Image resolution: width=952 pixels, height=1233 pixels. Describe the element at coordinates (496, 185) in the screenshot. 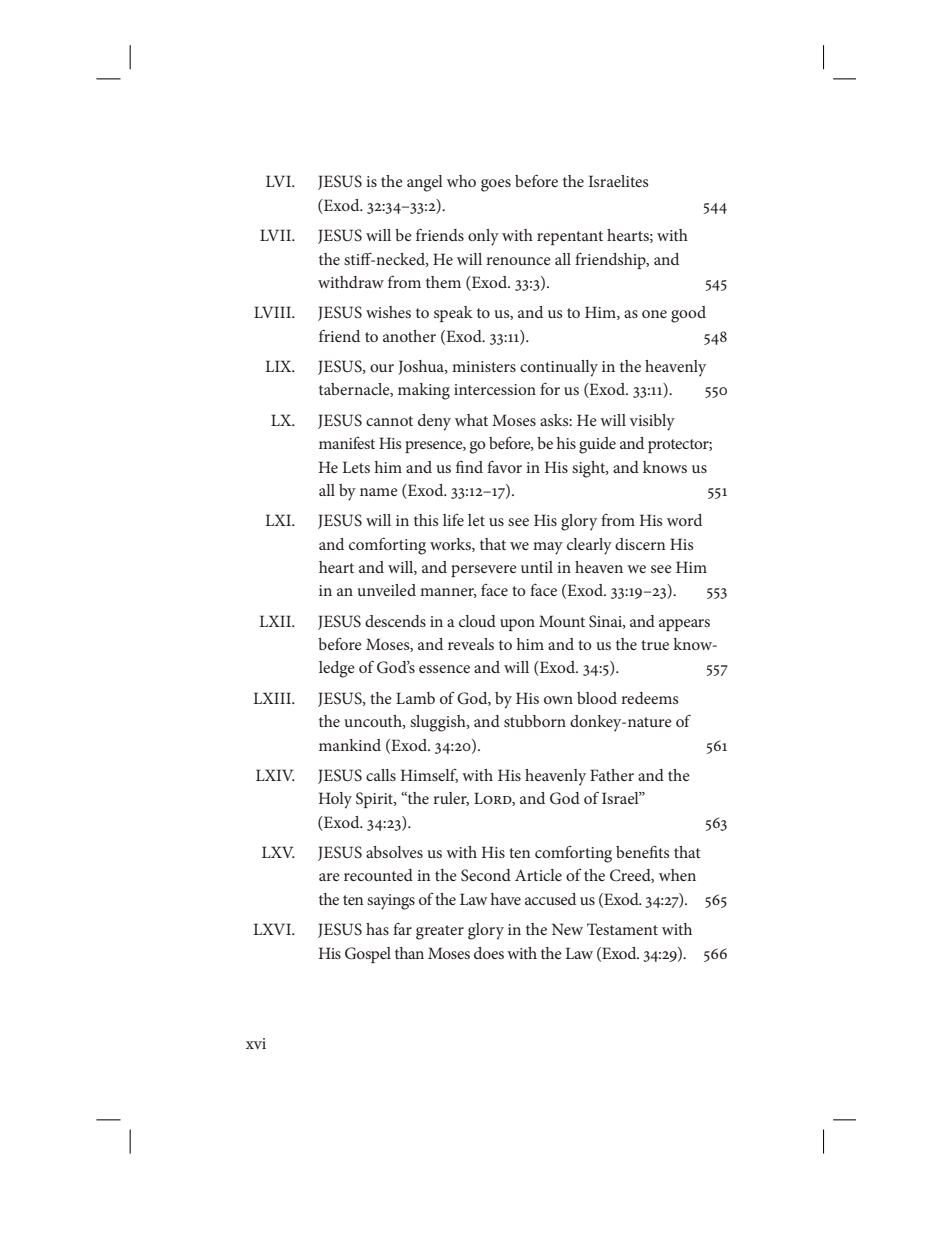

I see `goes` at that location.
